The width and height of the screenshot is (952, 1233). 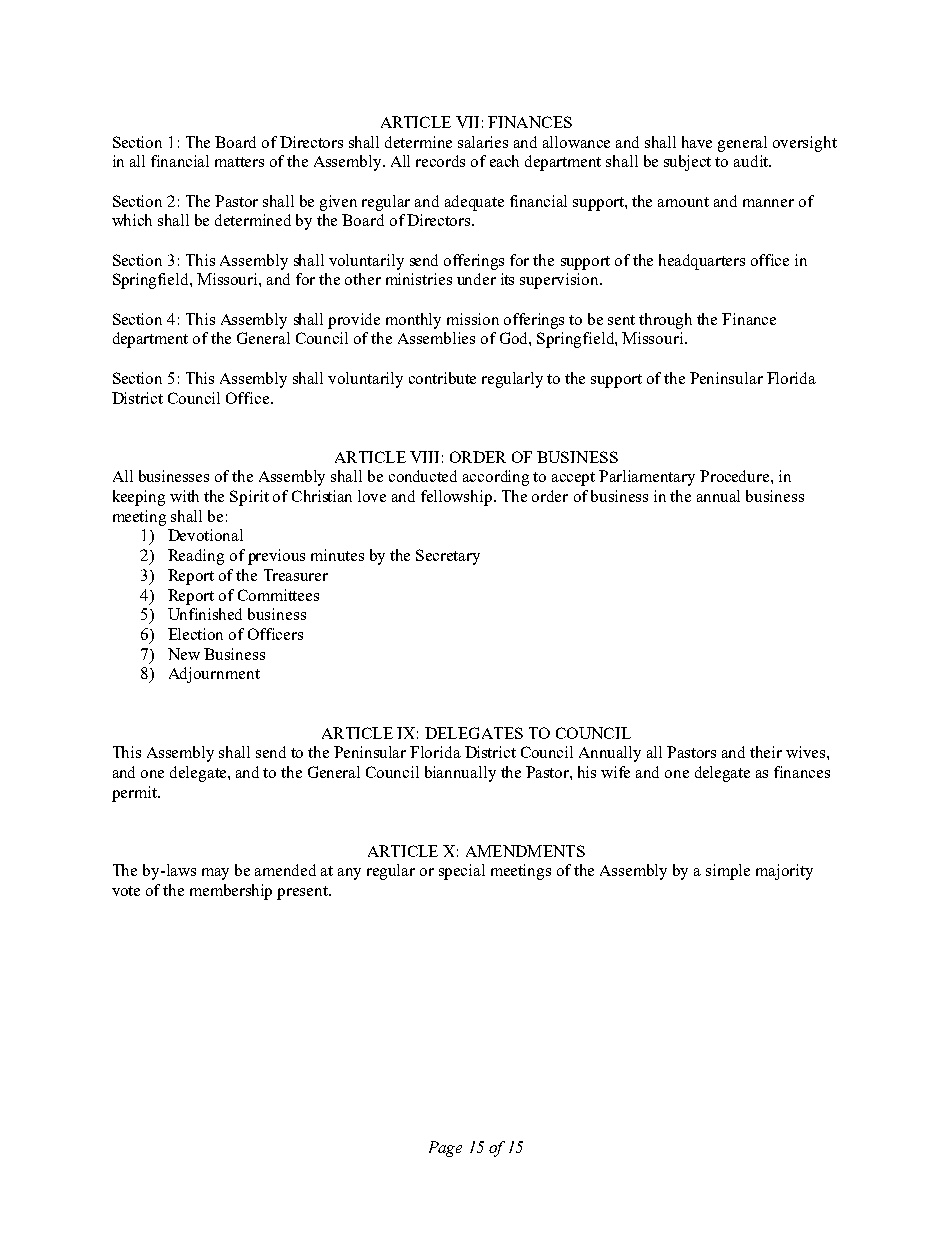 I want to click on their, so click(x=766, y=752).
